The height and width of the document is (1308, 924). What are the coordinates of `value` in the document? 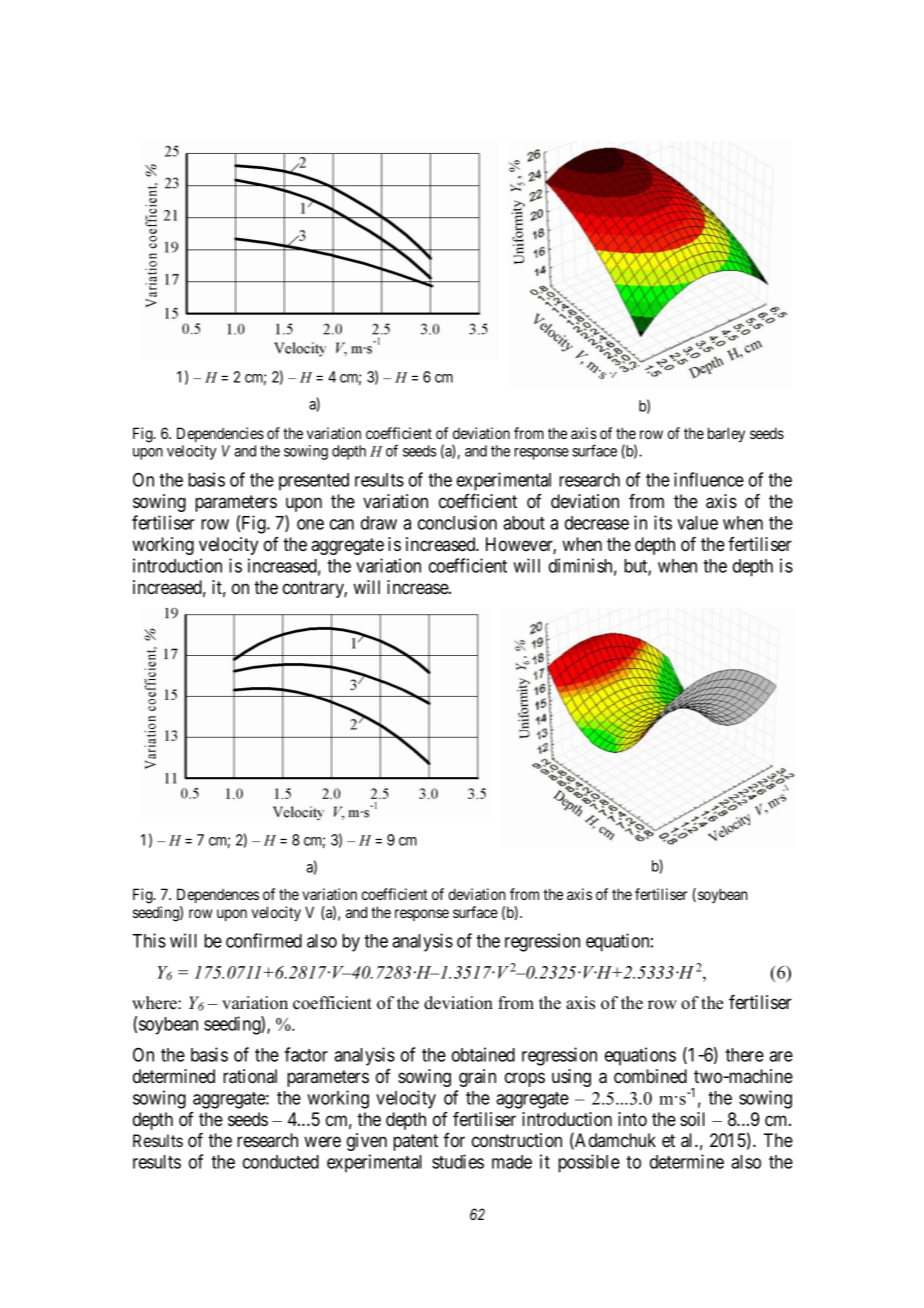 It's located at (697, 523).
